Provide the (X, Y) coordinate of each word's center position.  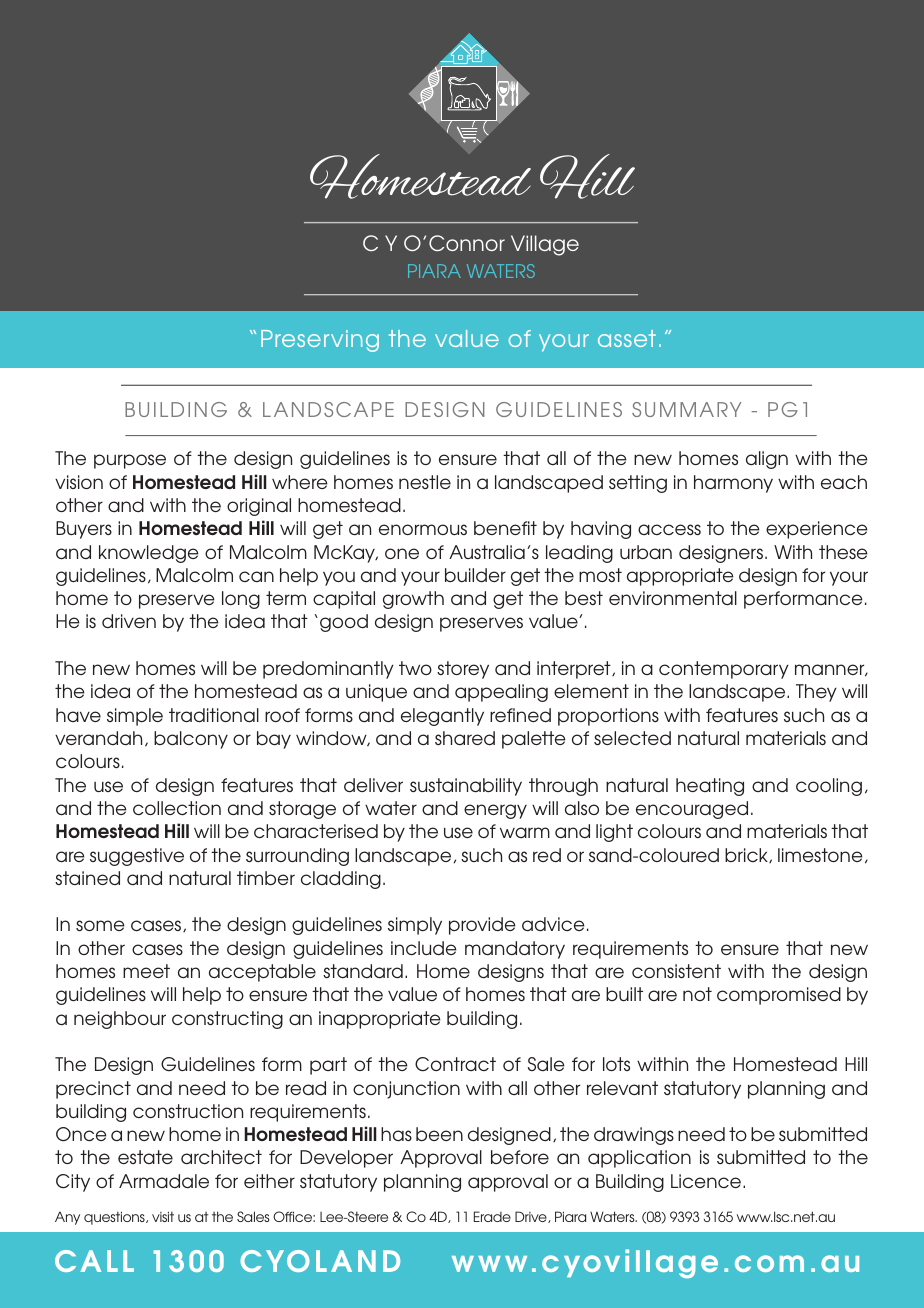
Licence (707, 1181)
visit (163, 1216)
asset (627, 338)
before (520, 1157)
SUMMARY (687, 409)
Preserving (320, 341)
